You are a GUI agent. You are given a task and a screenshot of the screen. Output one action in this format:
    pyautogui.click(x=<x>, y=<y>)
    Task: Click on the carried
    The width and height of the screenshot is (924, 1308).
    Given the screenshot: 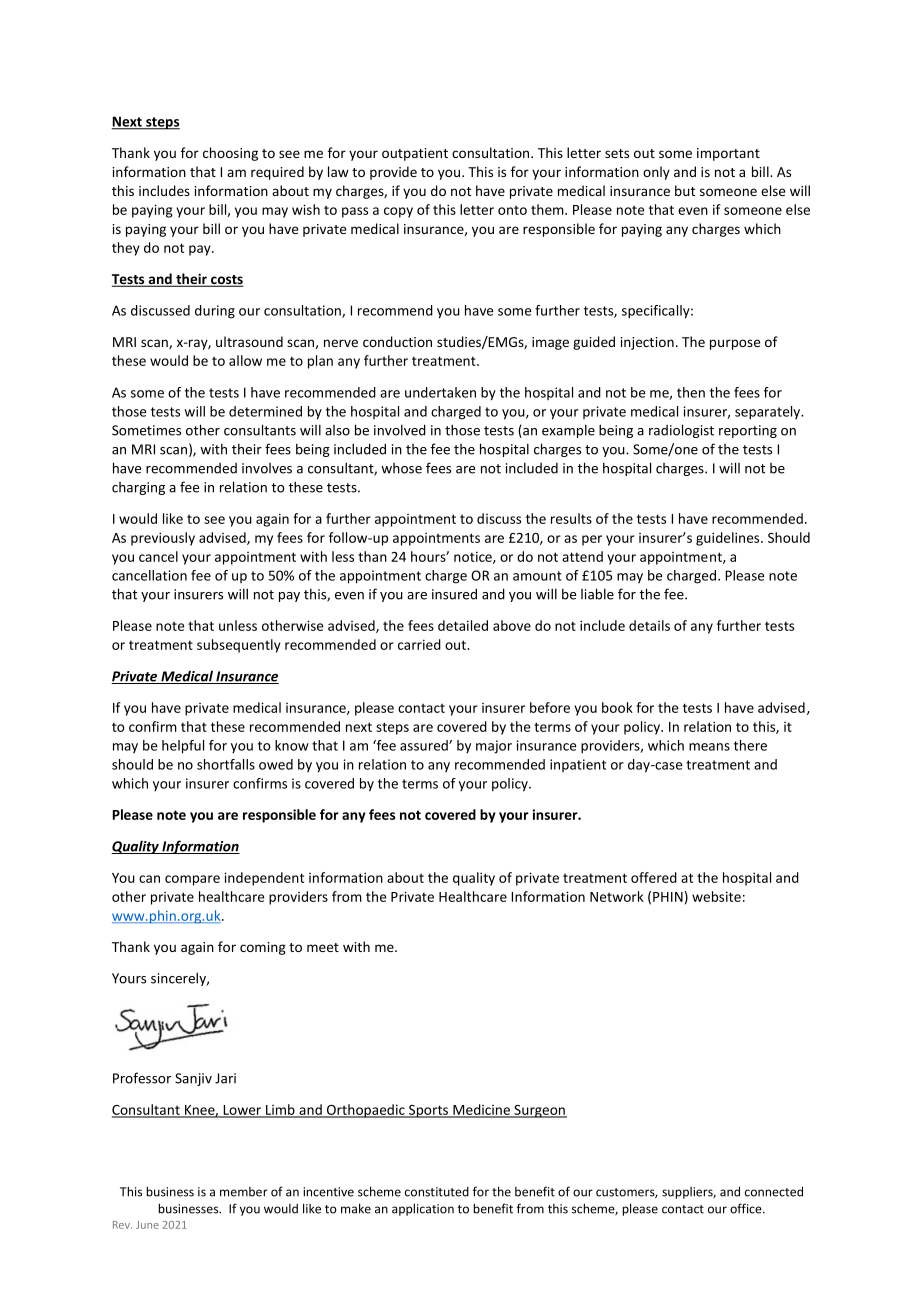 What is the action you would take?
    pyautogui.click(x=419, y=644)
